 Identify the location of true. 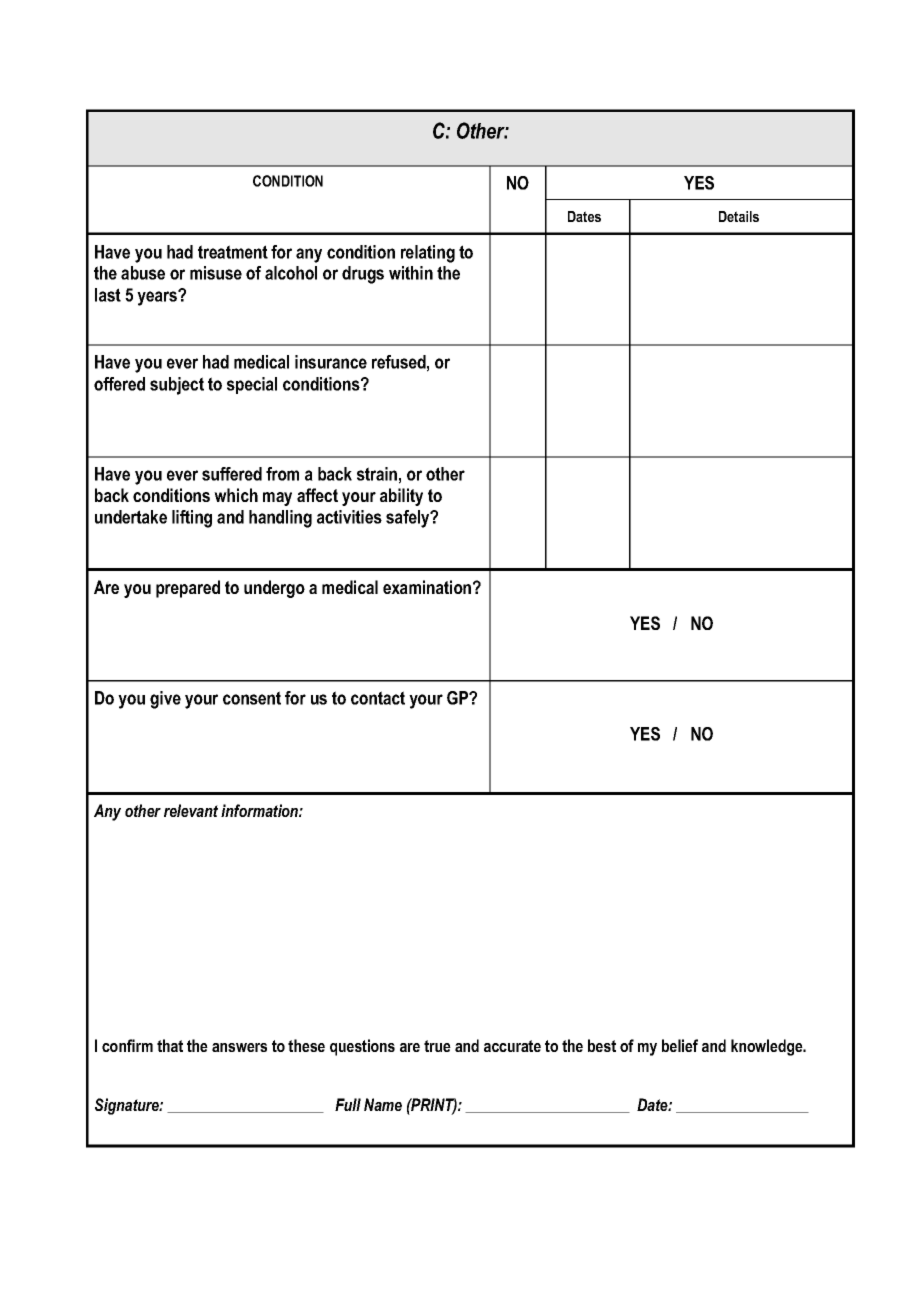
(437, 1046).
